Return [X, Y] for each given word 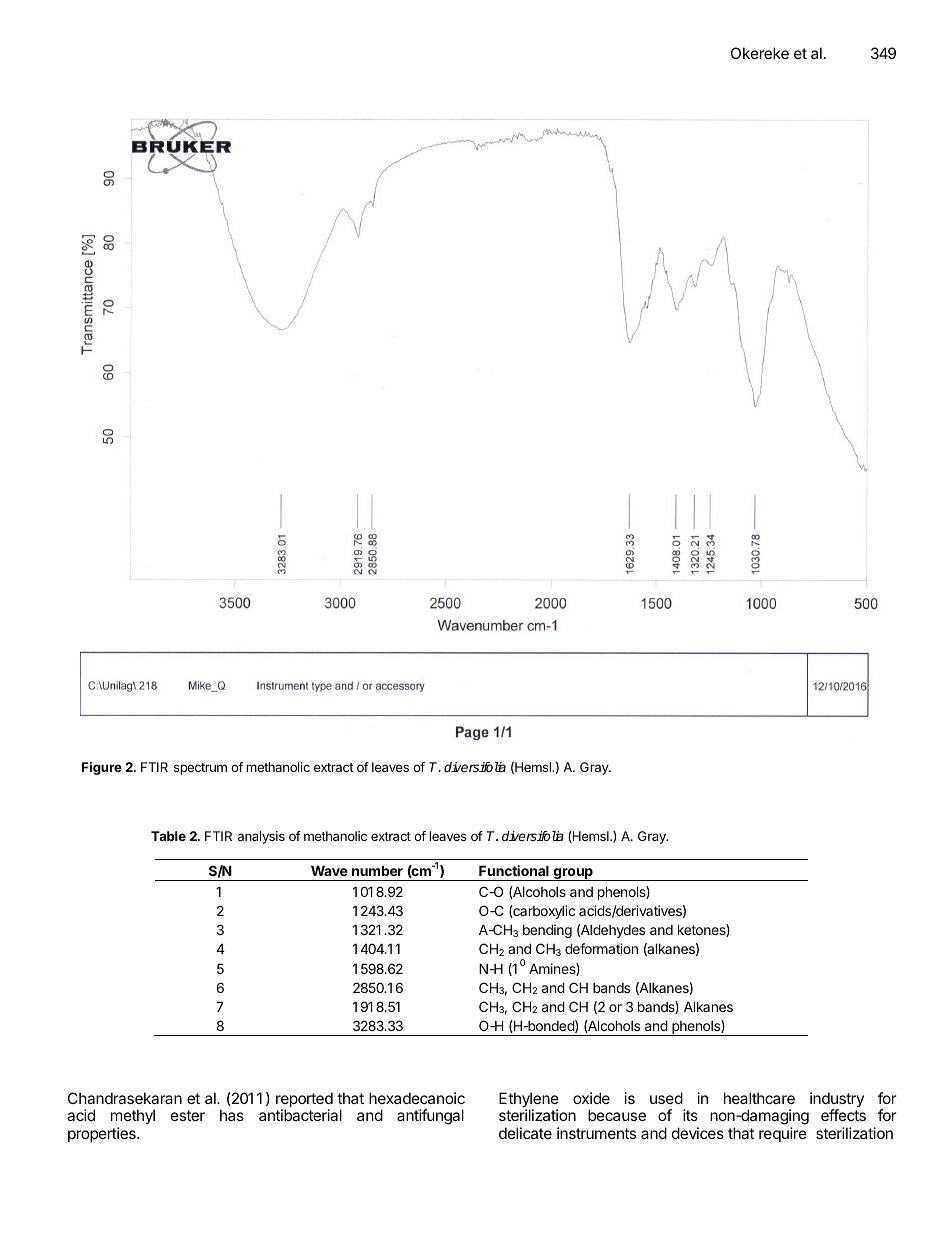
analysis [261, 837]
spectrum [200, 769]
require [783, 1134]
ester [188, 1115]
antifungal [430, 1117]
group [573, 874]
